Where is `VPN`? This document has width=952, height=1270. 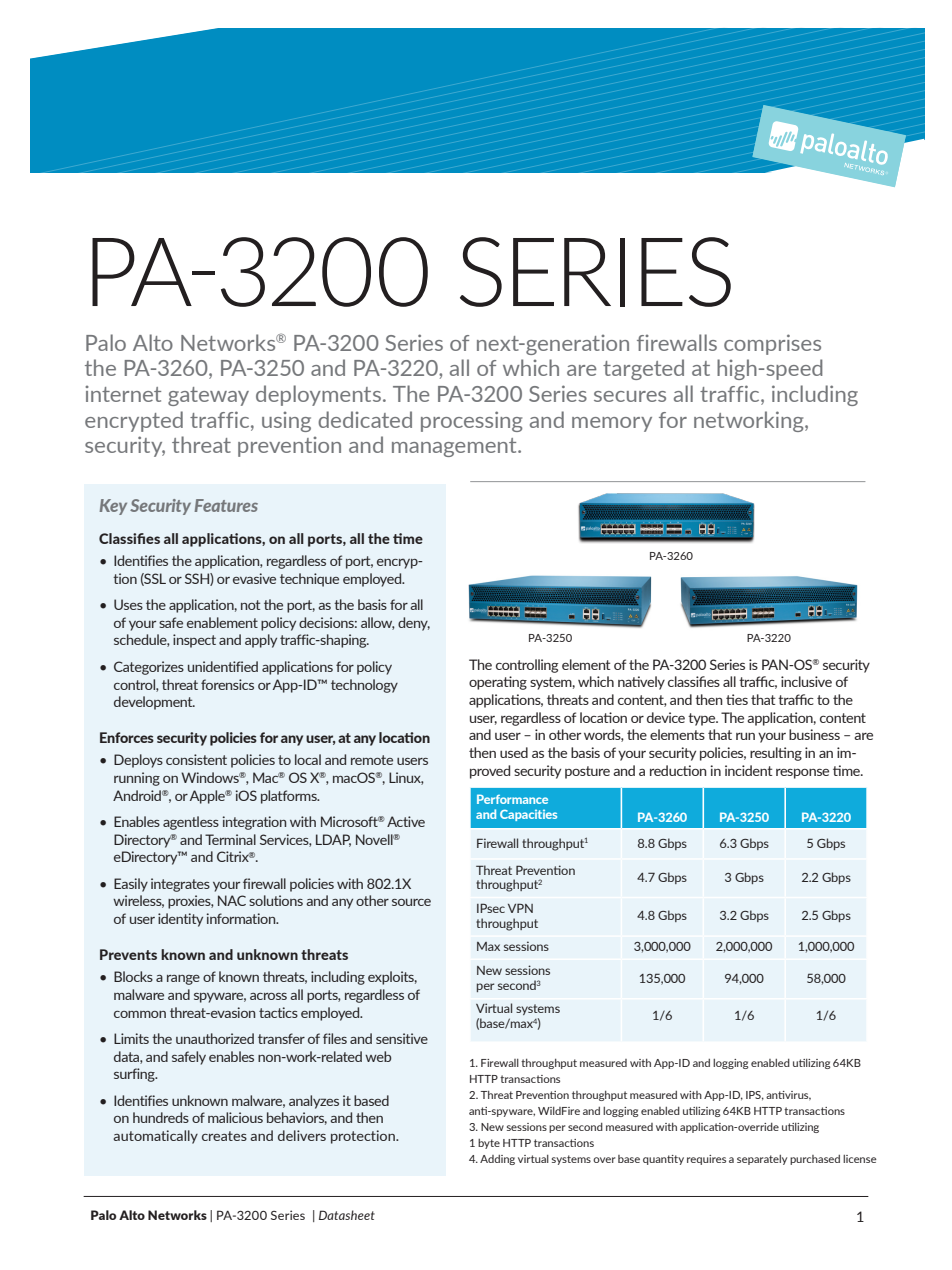 VPN is located at coordinates (520, 908).
